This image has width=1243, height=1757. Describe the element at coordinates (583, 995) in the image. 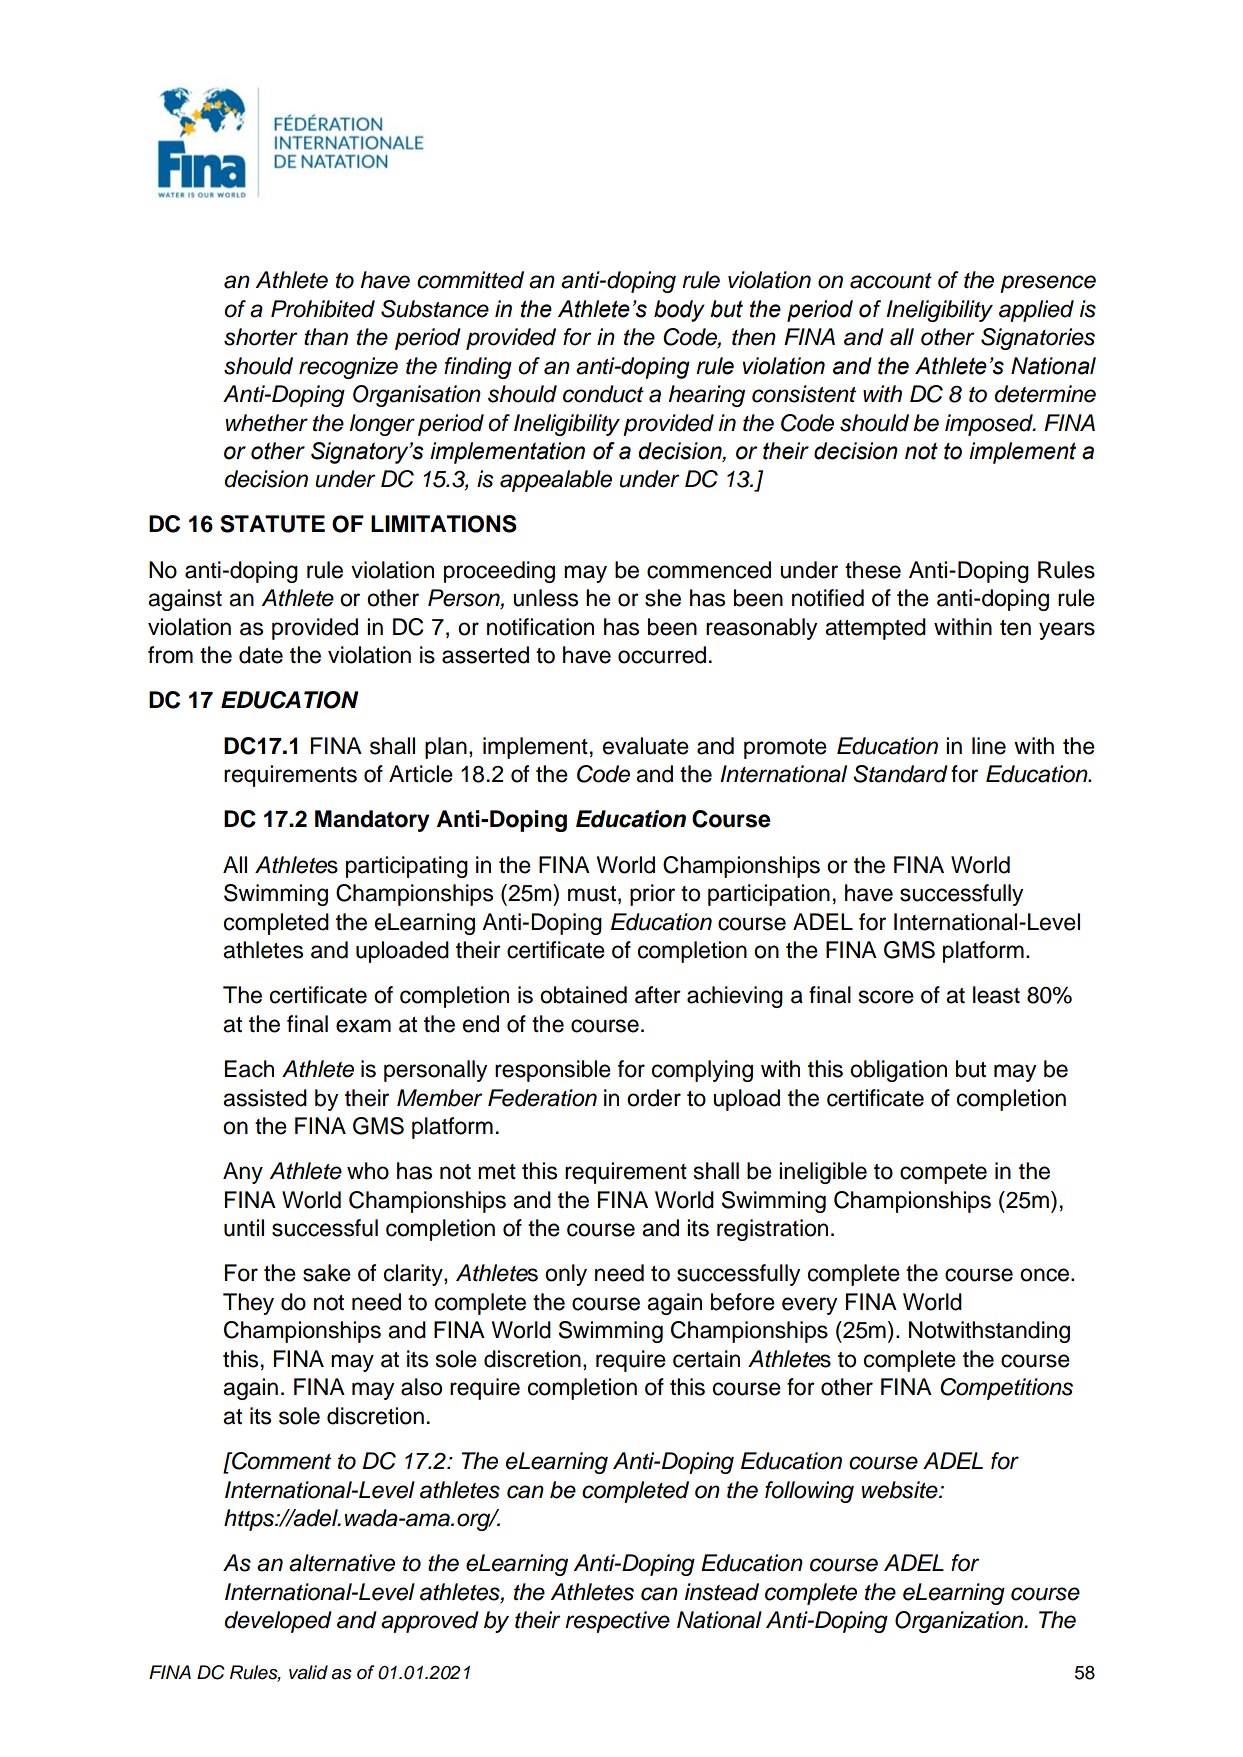

I see `obtained` at that location.
